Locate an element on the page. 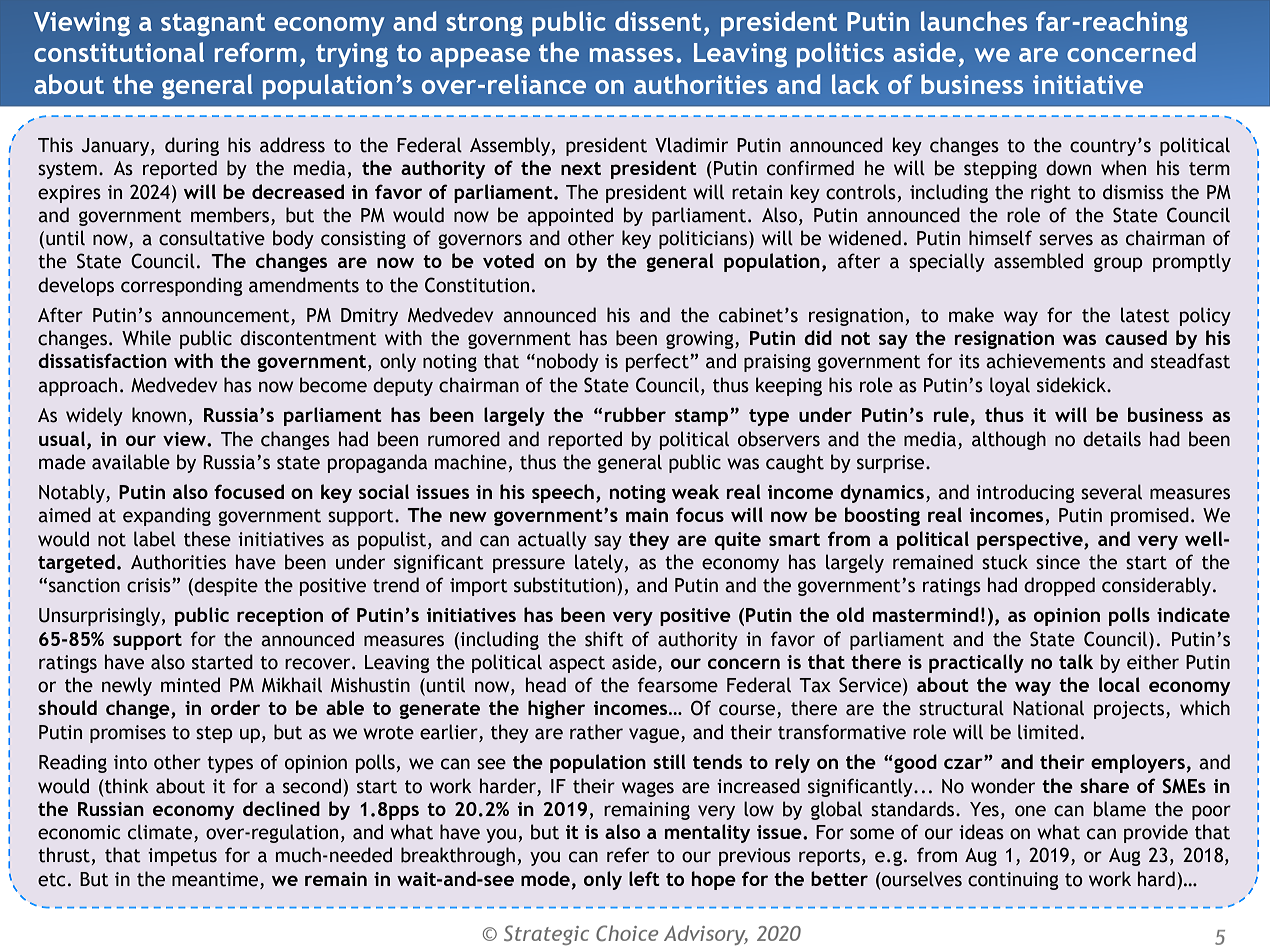 The height and width of the image is (952, 1270). stagnant is located at coordinates (213, 25).
